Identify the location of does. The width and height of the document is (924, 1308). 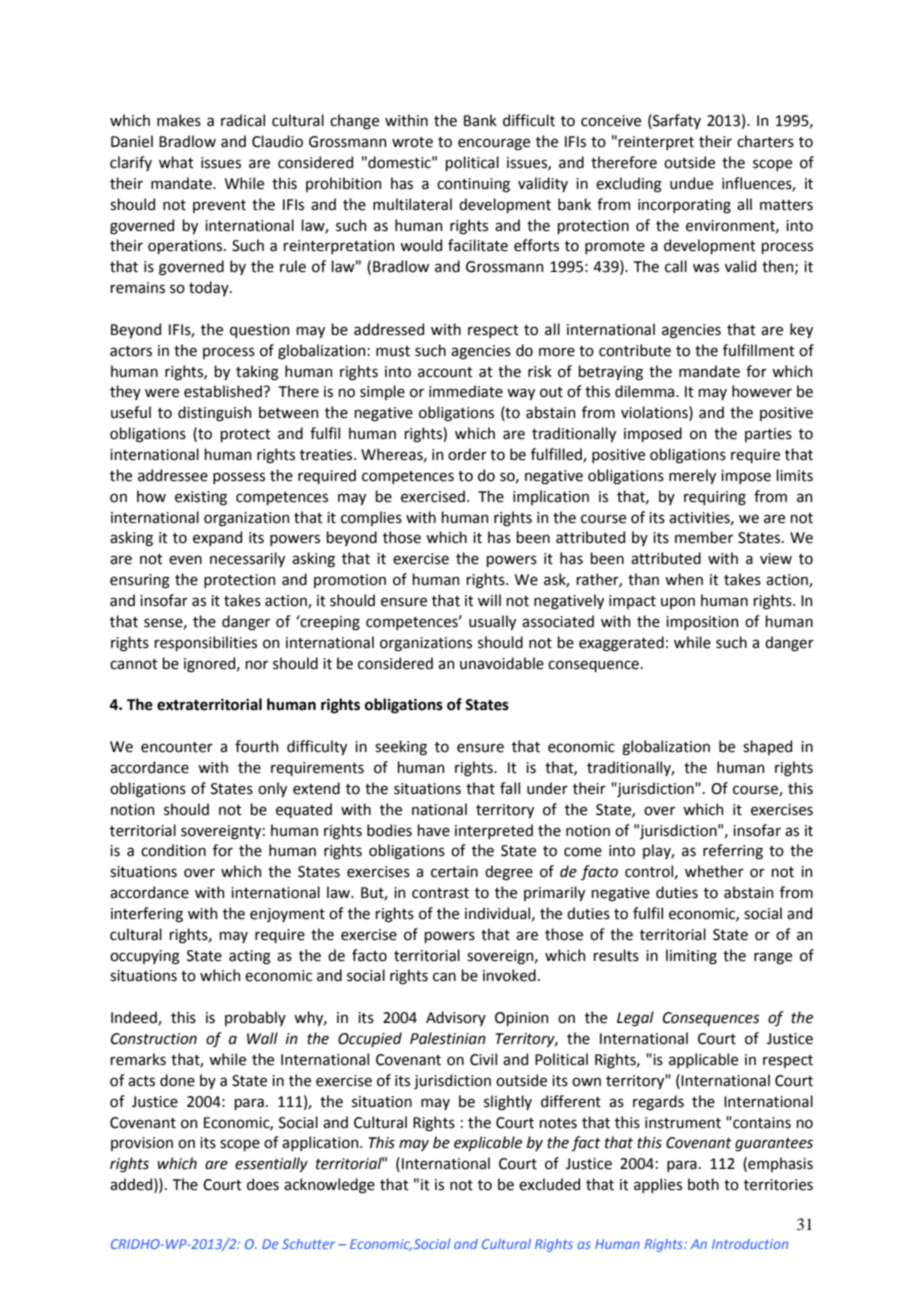
(263, 1184).
